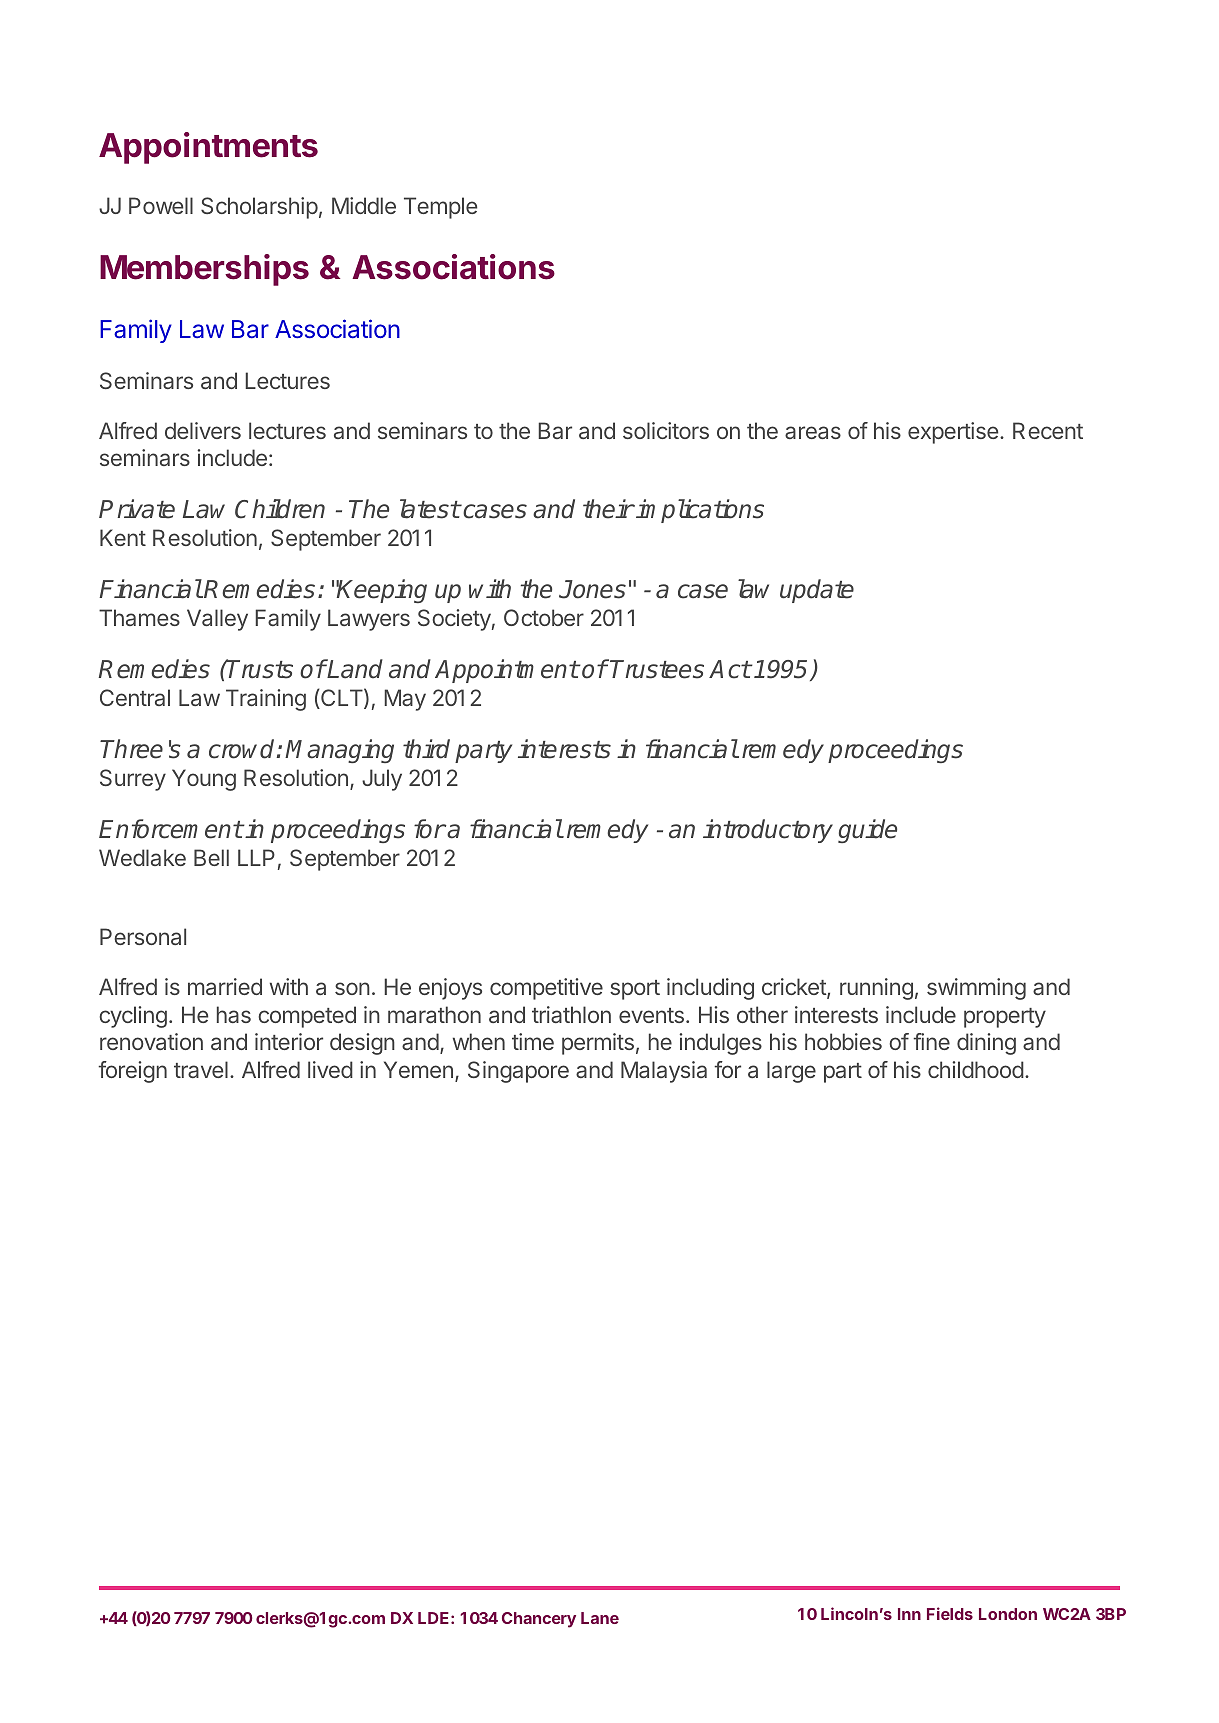 The image size is (1219, 1723). What do you see at coordinates (539, 1620) in the screenshot?
I see `Chancery` at bounding box center [539, 1620].
